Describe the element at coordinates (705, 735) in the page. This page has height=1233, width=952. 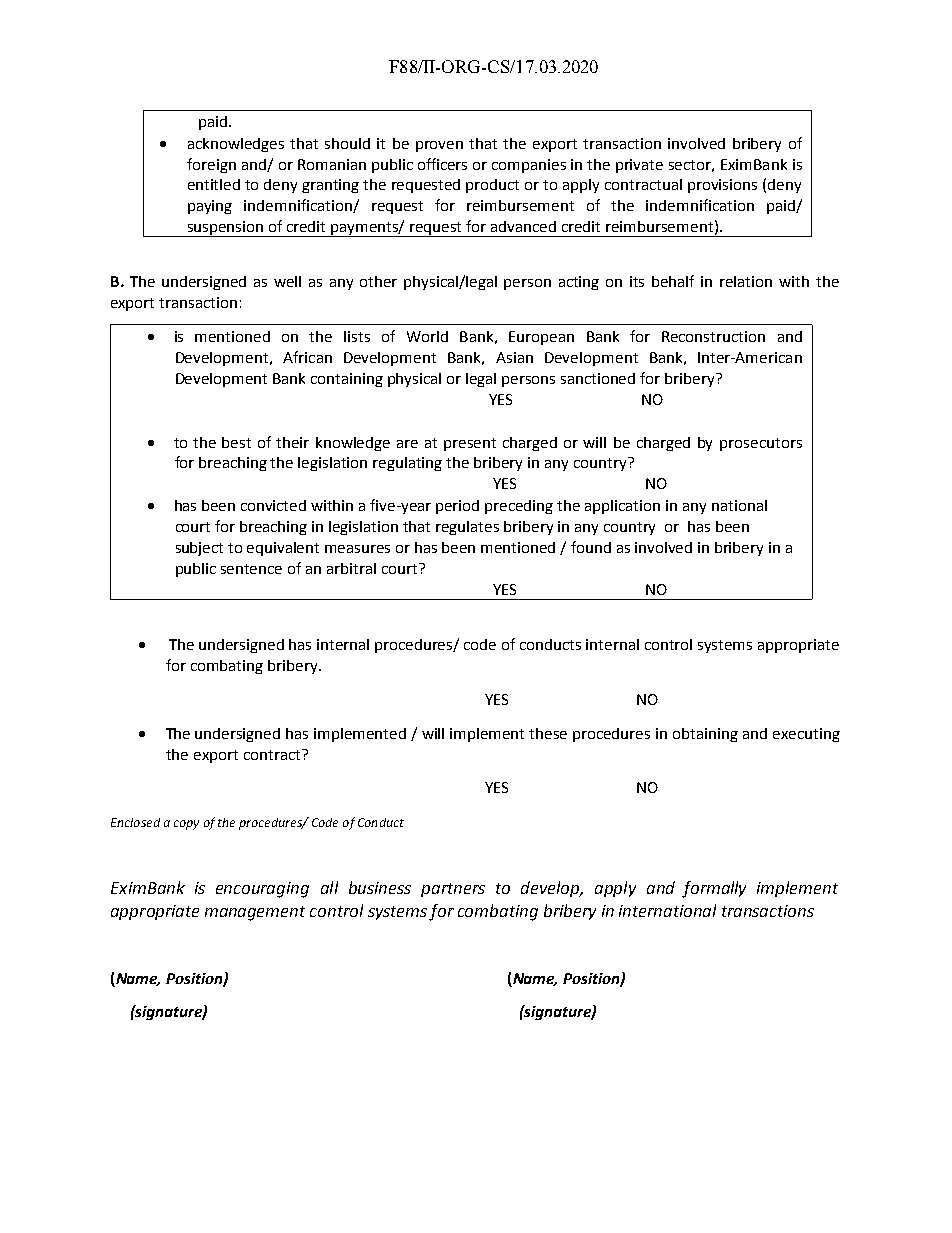
I see `obtaining` at that location.
